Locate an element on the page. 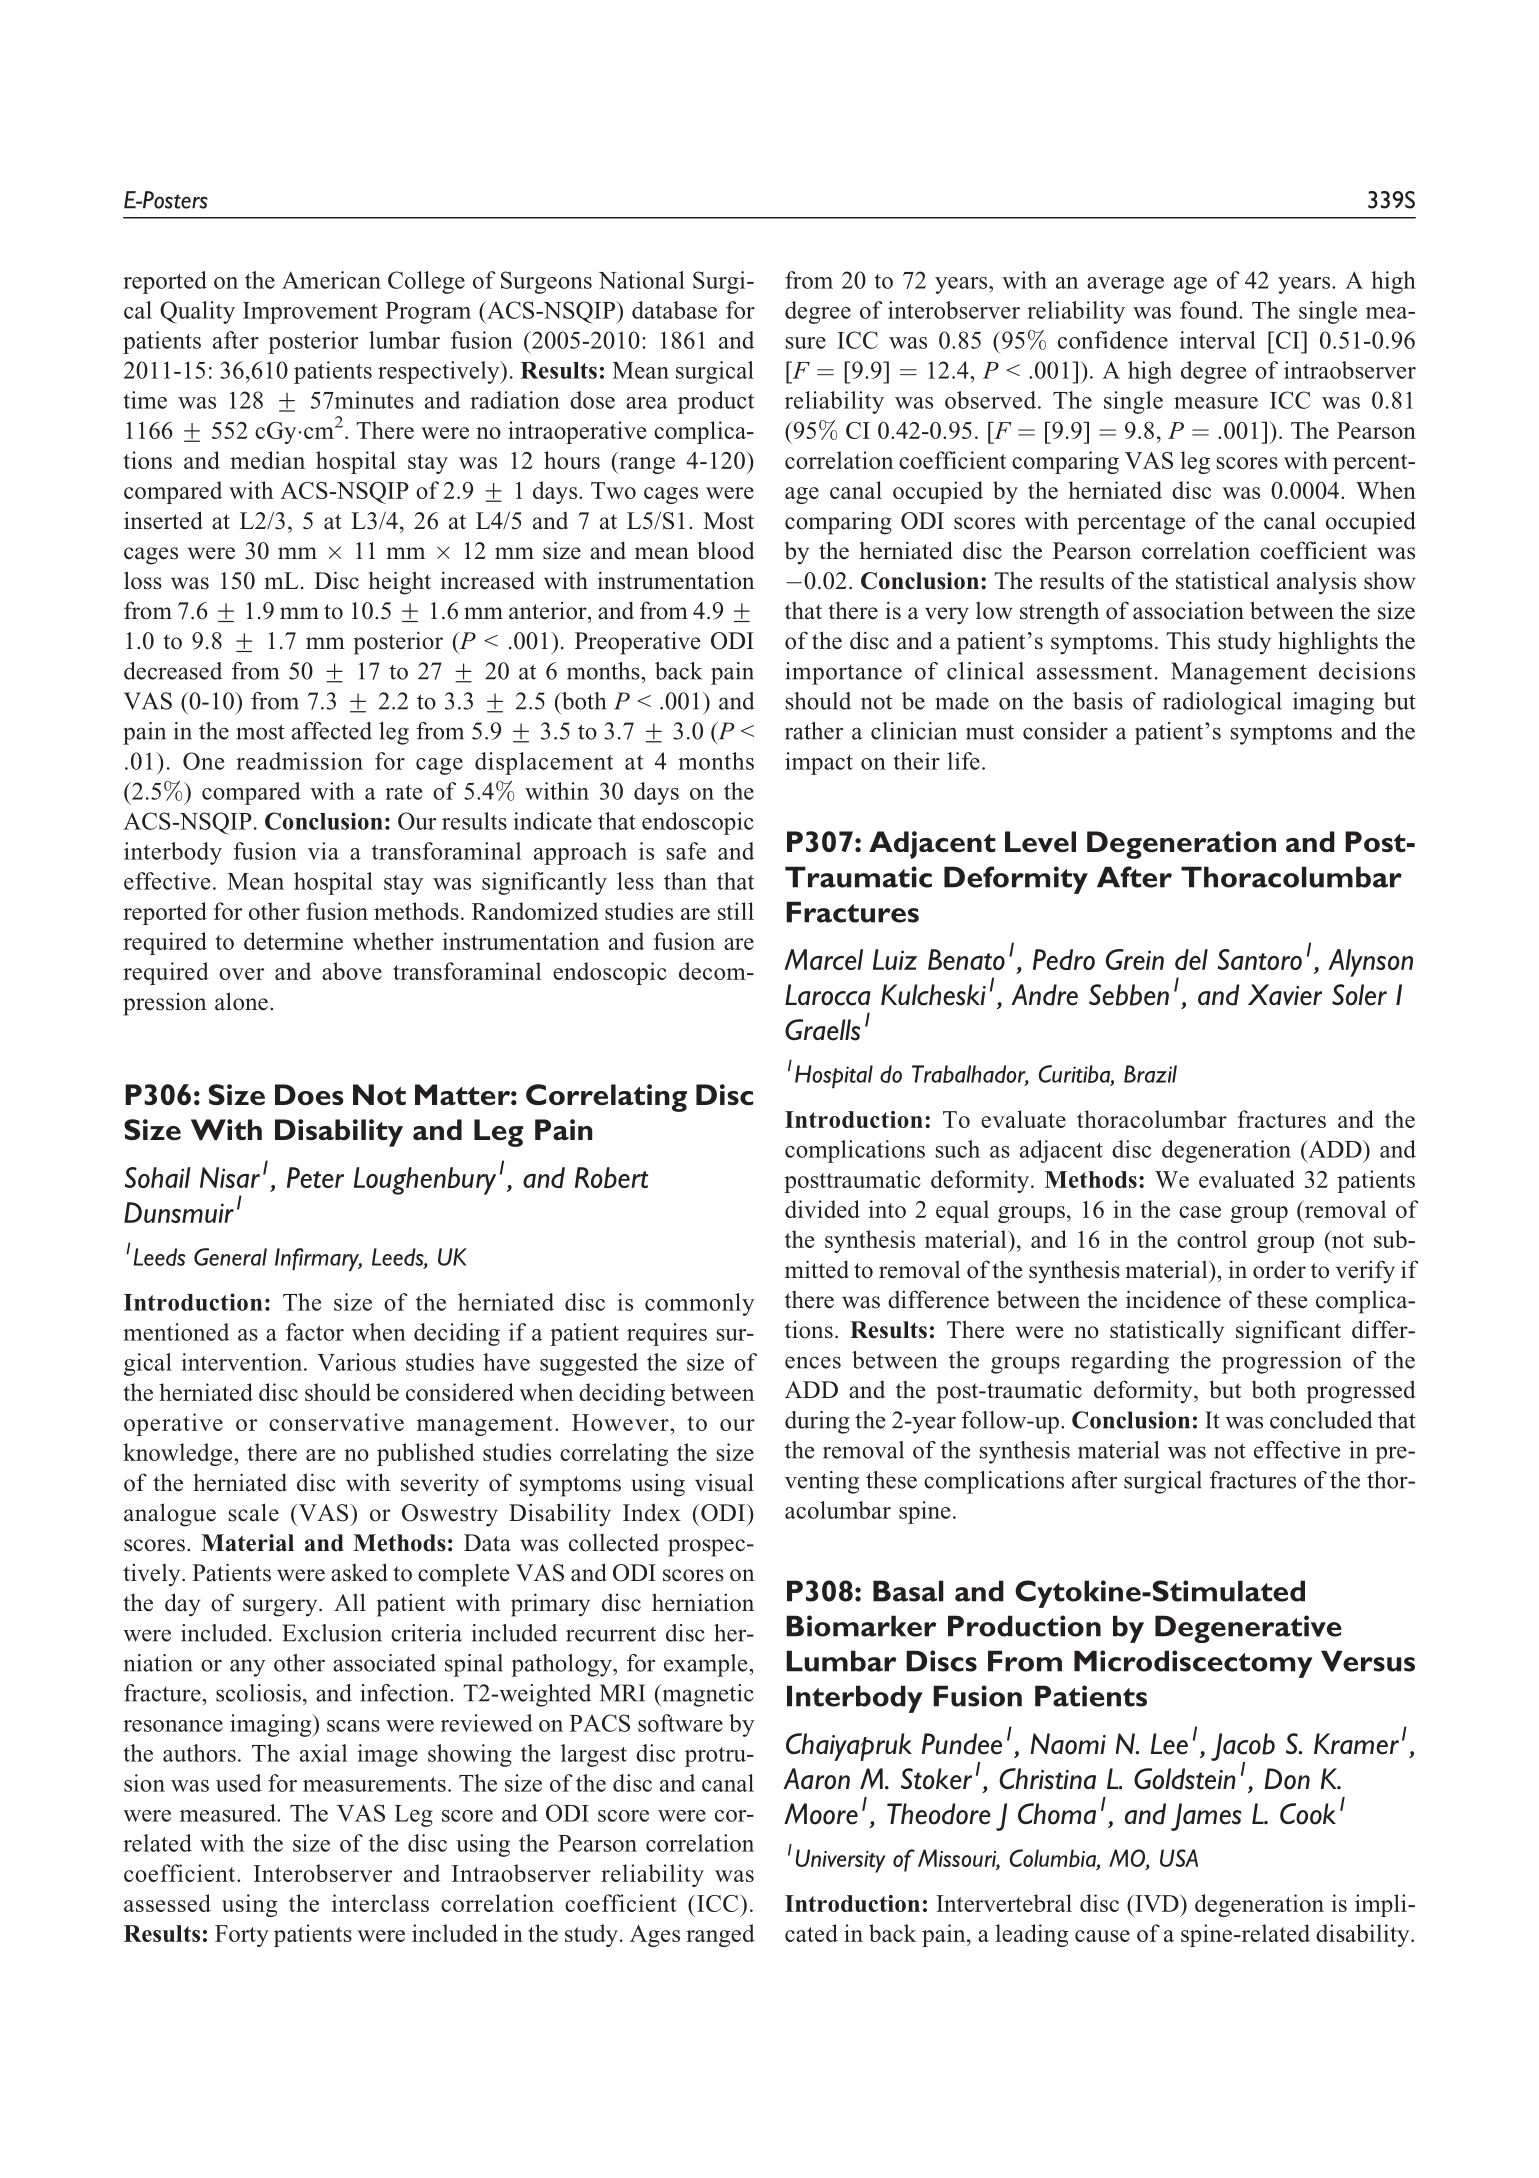  interval is located at coordinates (1217, 340).
